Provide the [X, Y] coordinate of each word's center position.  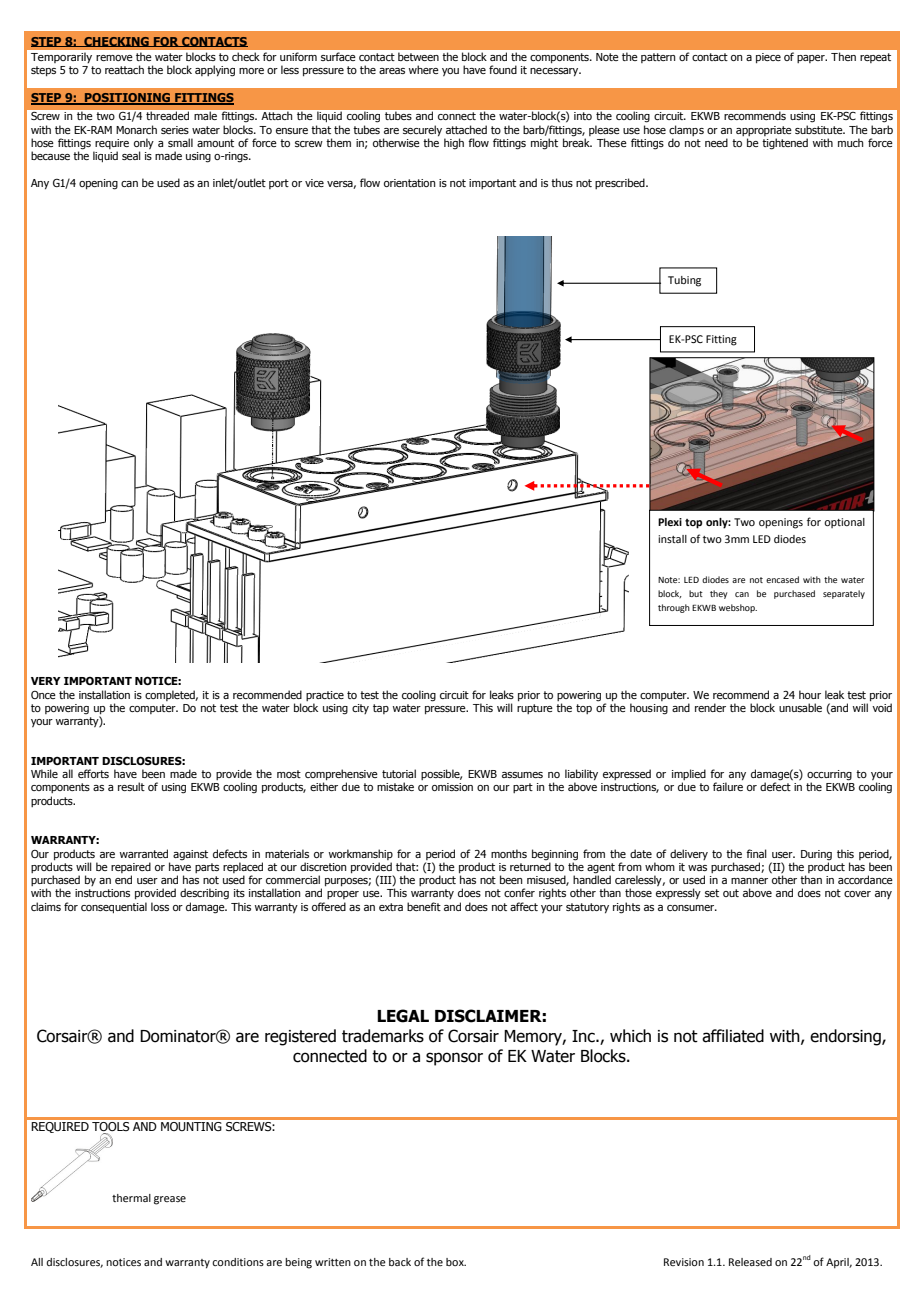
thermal [131, 1198]
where [424, 69]
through [674, 608]
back [400, 1262]
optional [844, 523]
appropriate [764, 131]
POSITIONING [128, 99]
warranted [144, 853]
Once [43, 695]
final [756, 853]
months [509, 853]
